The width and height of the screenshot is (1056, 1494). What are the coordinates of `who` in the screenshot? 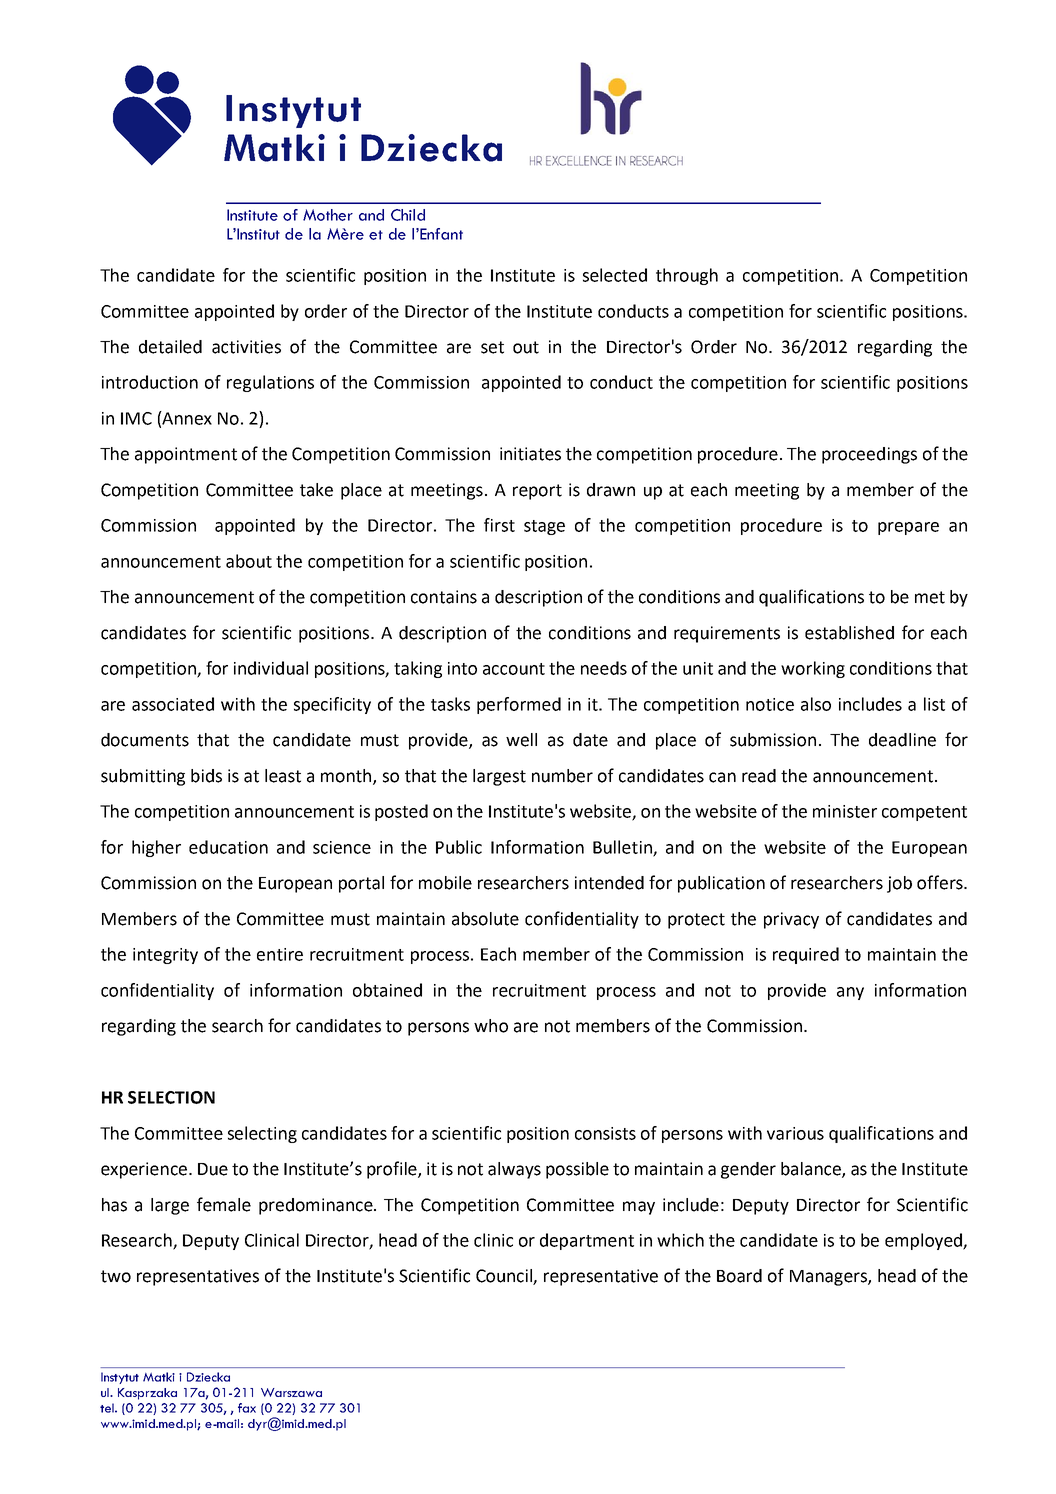 It's located at (491, 1026).
